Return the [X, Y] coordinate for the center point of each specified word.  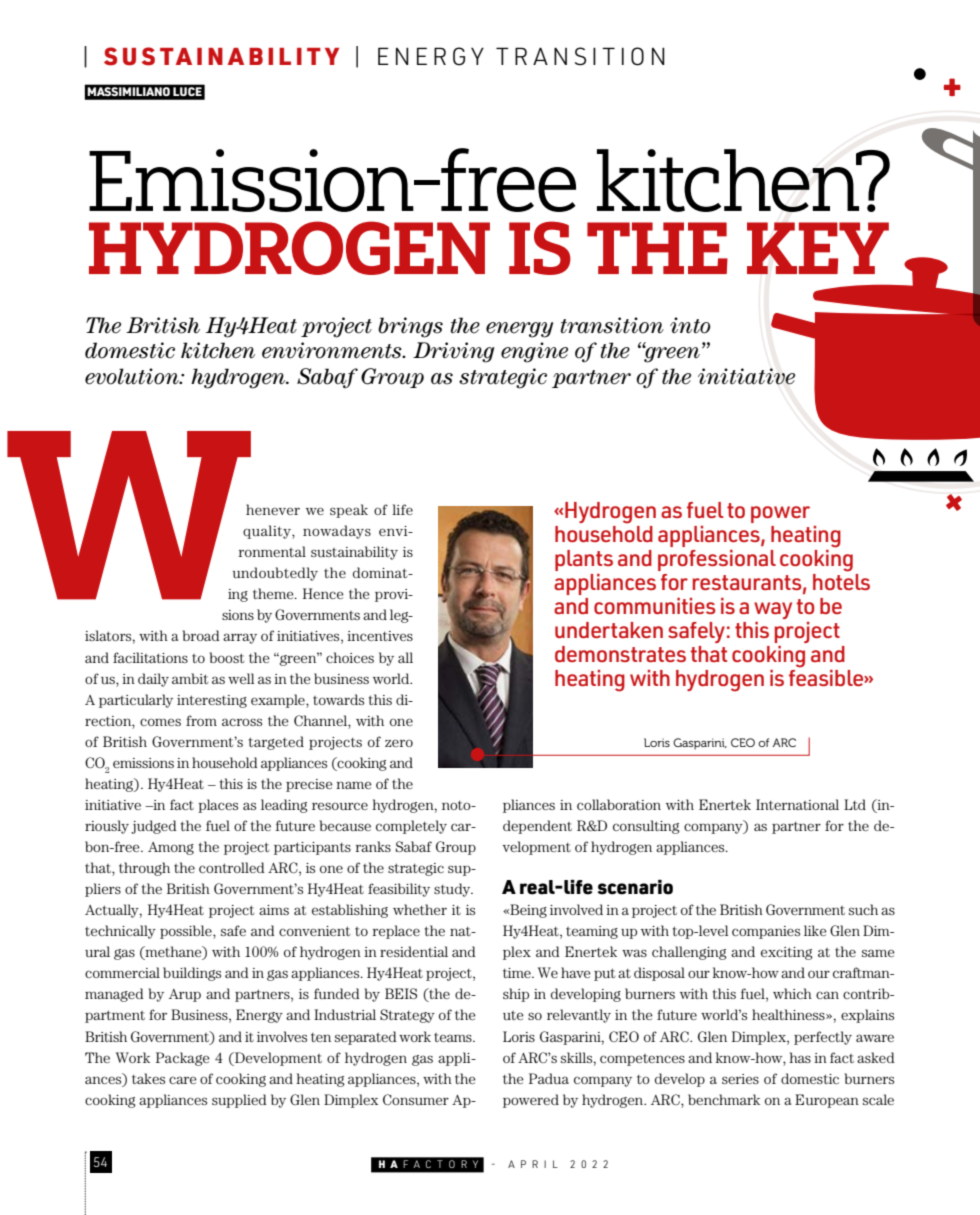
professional [717, 560]
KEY [818, 248]
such [863, 909]
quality [268, 532]
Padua [549, 1078]
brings [410, 327]
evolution [133, 376]
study [453, 890]
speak [349, 511]
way [773, 610]
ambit [190, 678]
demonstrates [620, 654]
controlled [232, 867]
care [183, 1080]
